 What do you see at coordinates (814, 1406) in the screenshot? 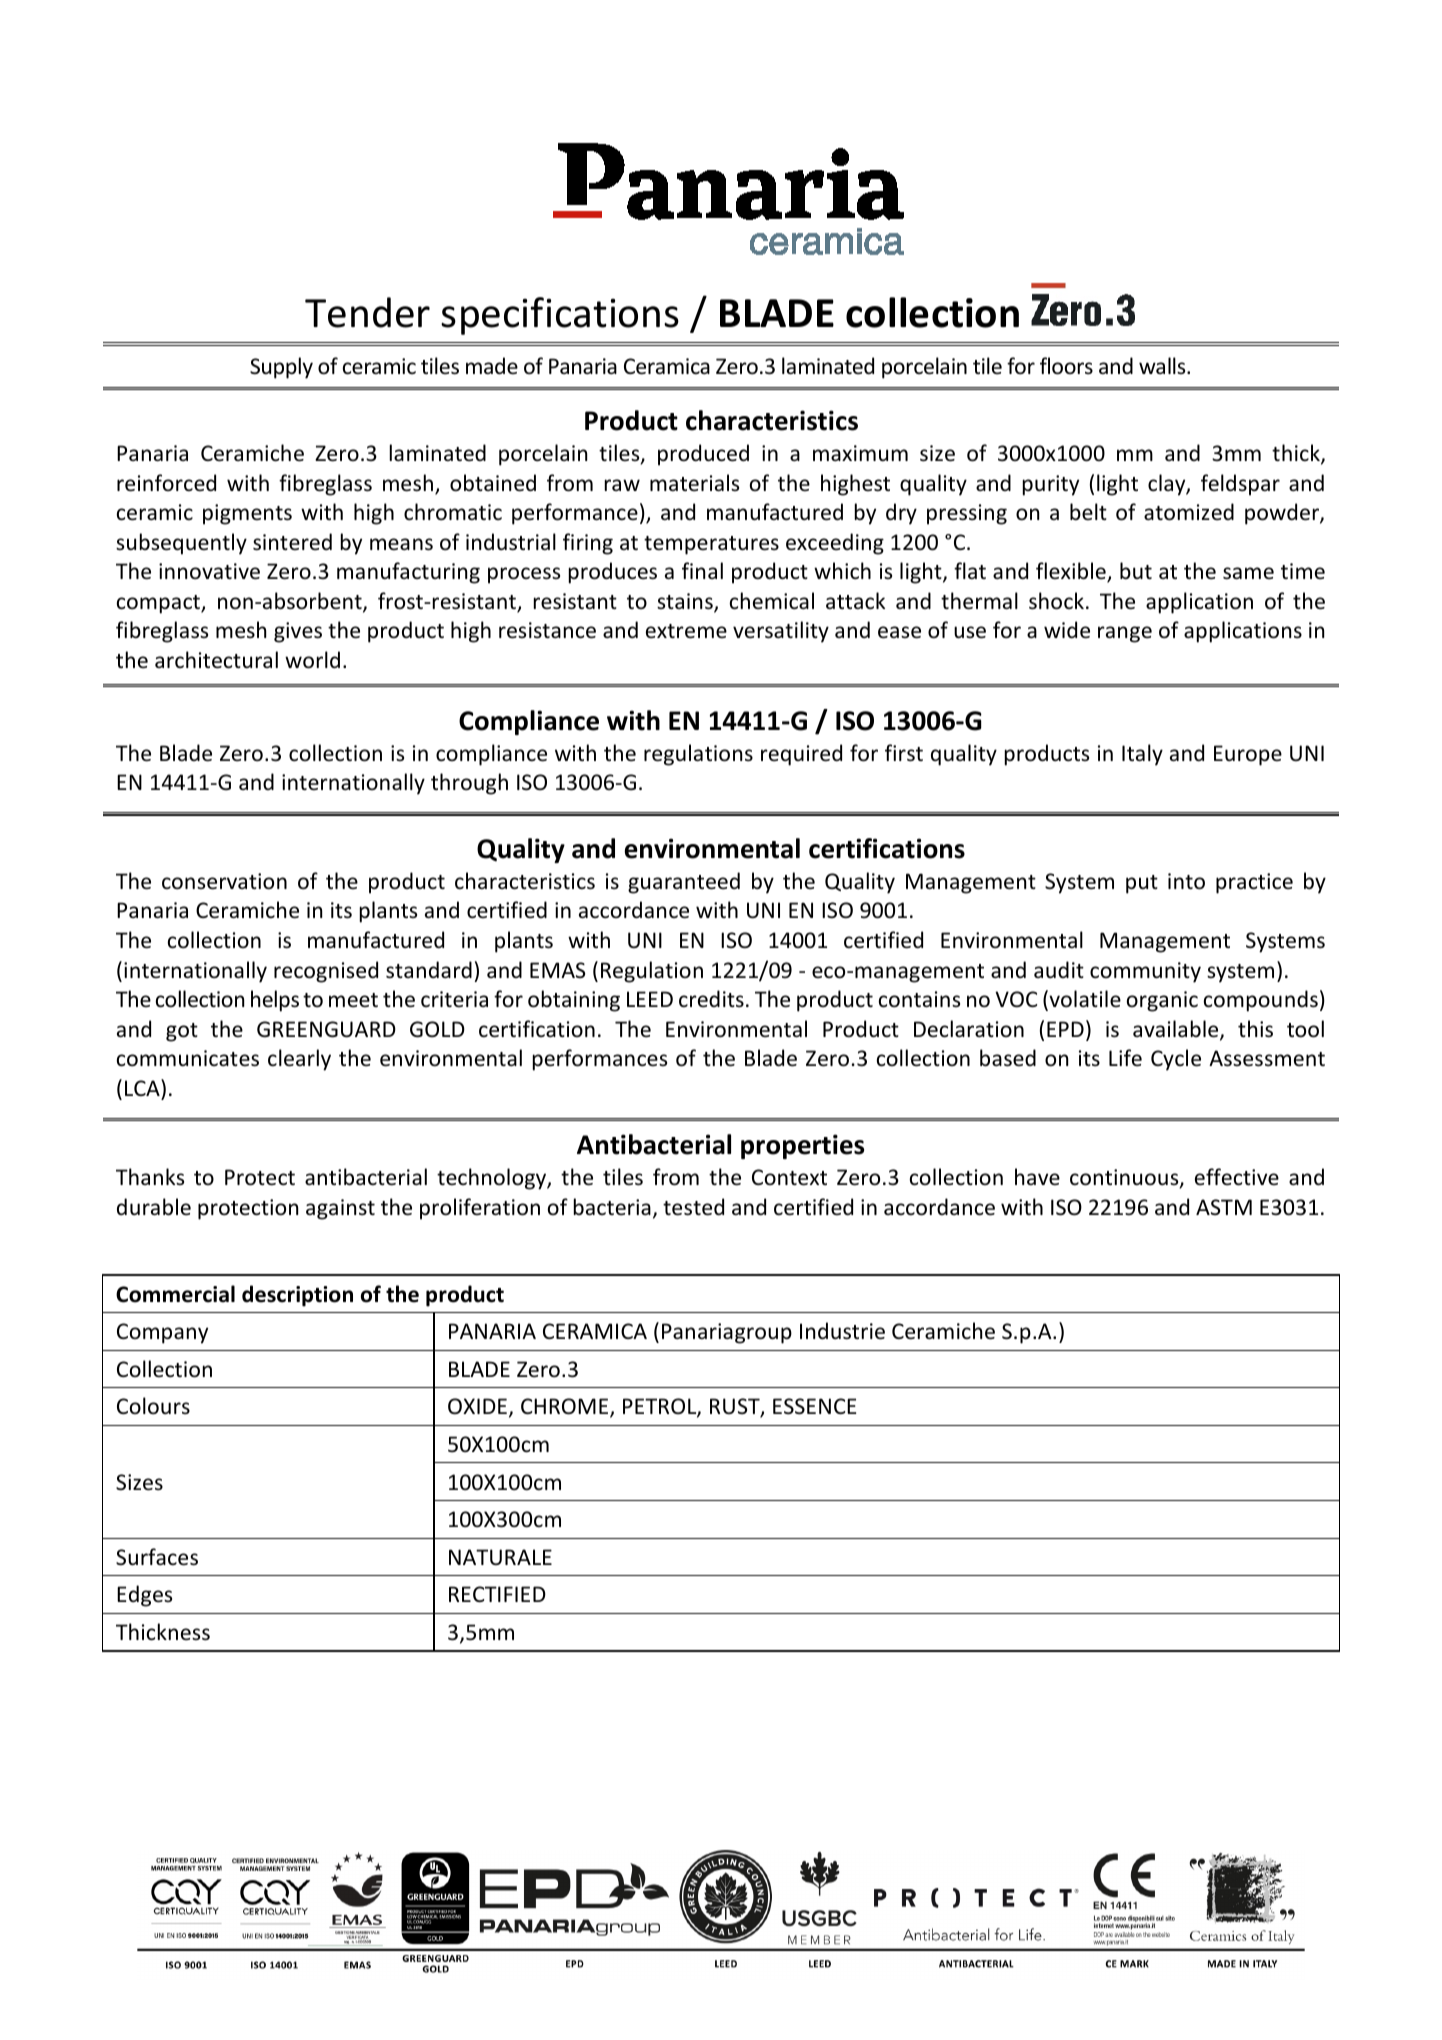
I see `ESSENCE` at bounding box center [814, 1406].
